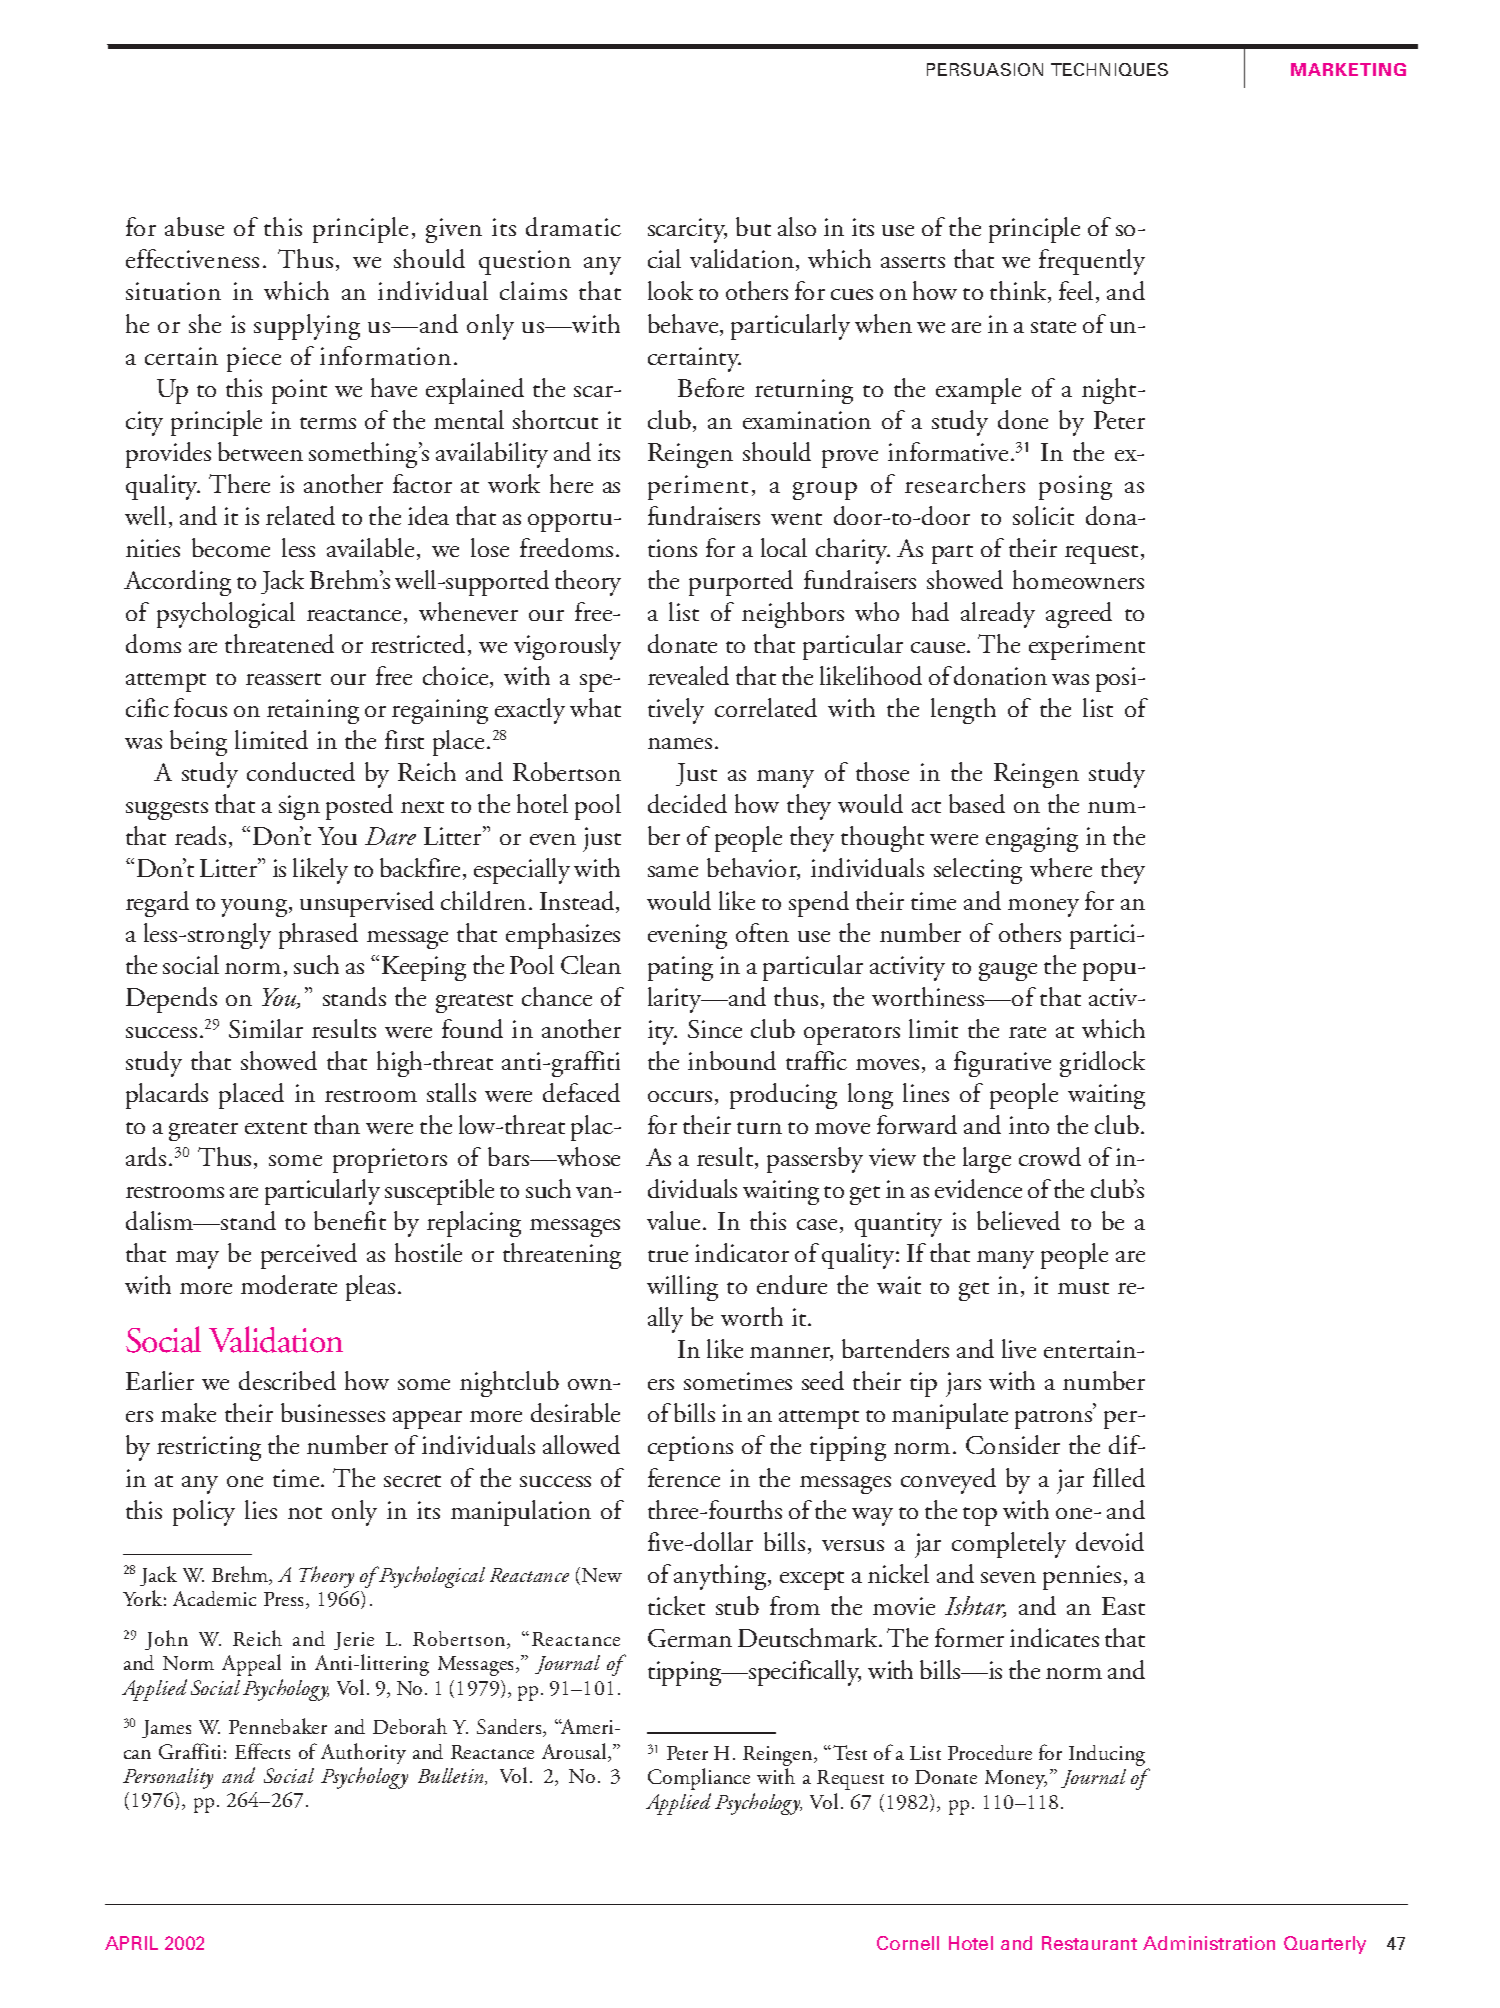 The width and height of the screenshot is (1500, 2008). Describe the element at coordinates (699, 1779) in the screenshot. I see `Compliance` at that location.
